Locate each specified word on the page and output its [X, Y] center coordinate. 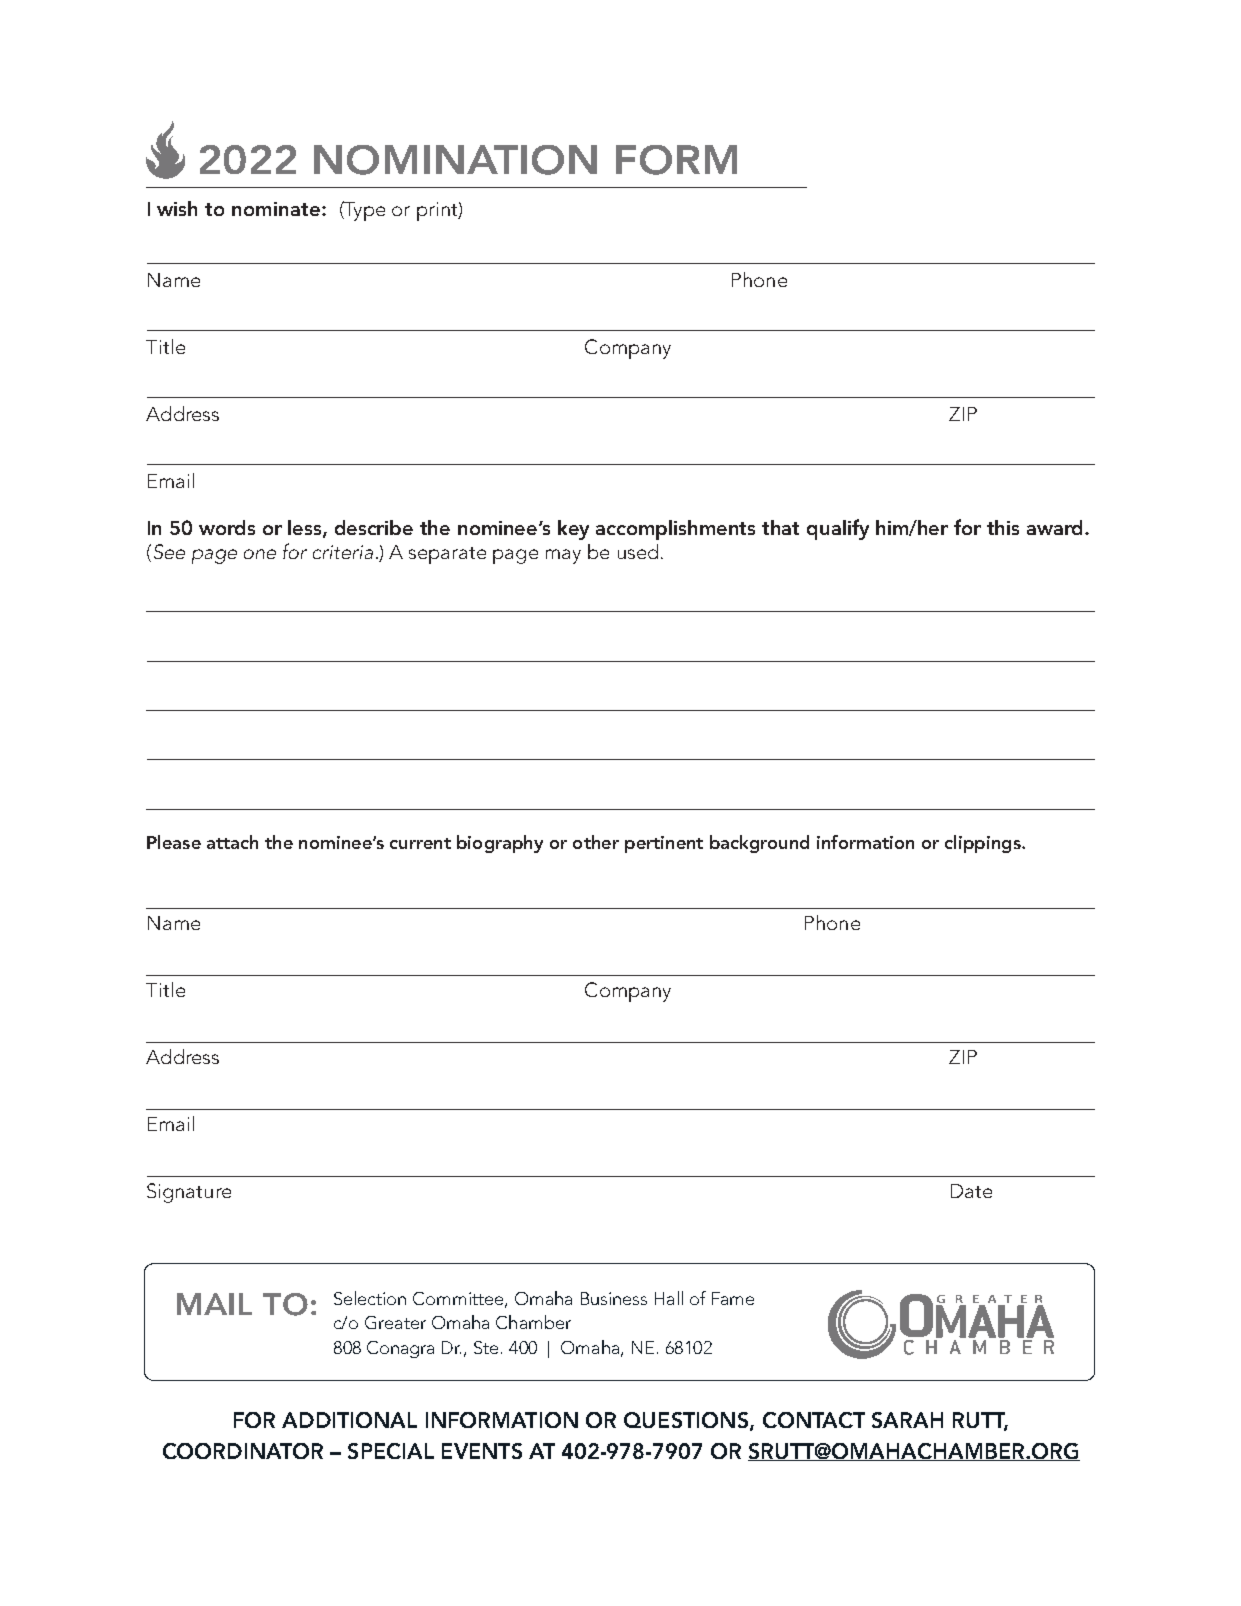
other [596, 842]
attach [232, 842]
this [1003, 527]
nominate [277, 209]
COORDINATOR [243, 1451]
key [573, 530]
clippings [984, 844]
